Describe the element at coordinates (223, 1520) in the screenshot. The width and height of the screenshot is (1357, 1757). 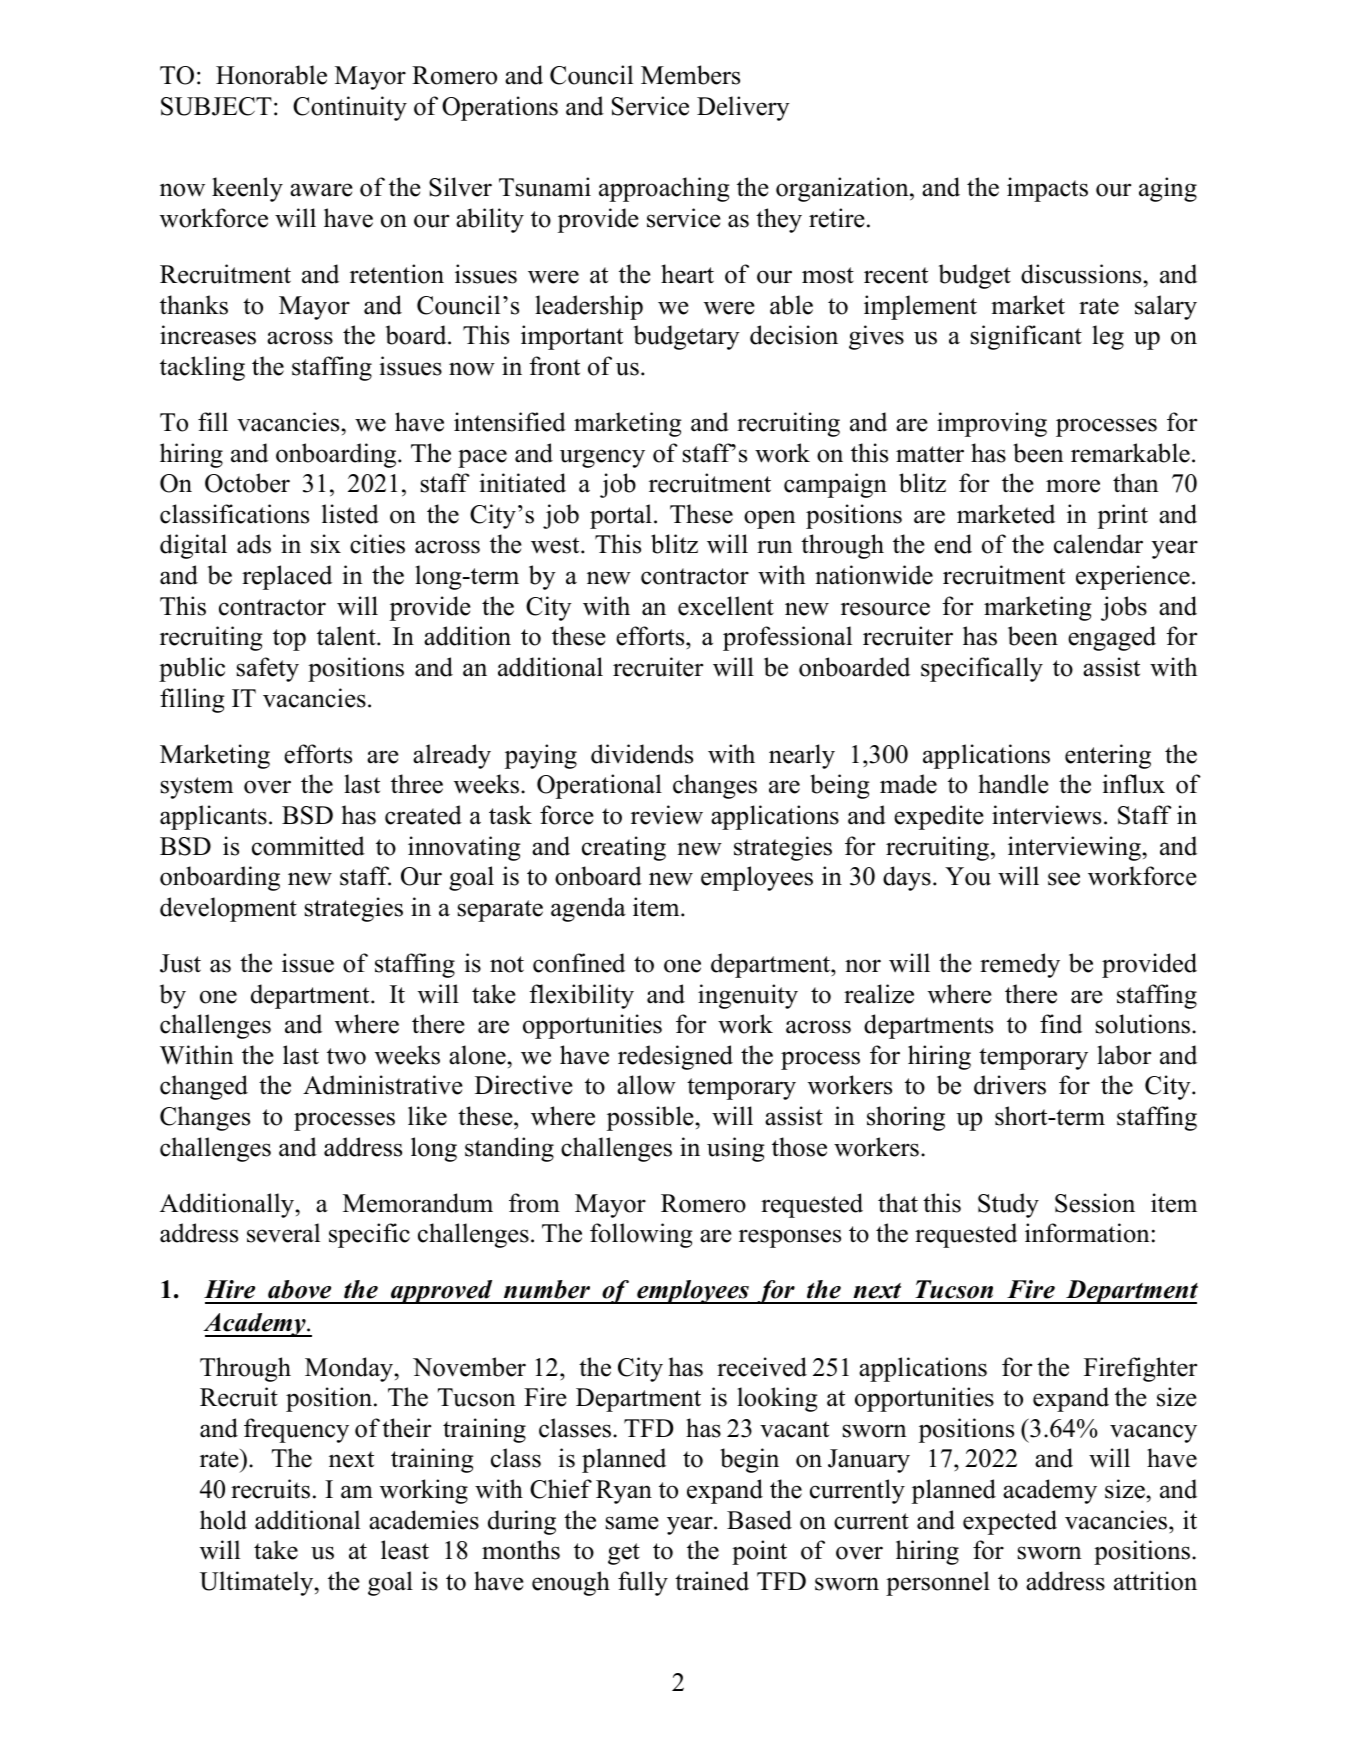
I see `hold` at that location.
